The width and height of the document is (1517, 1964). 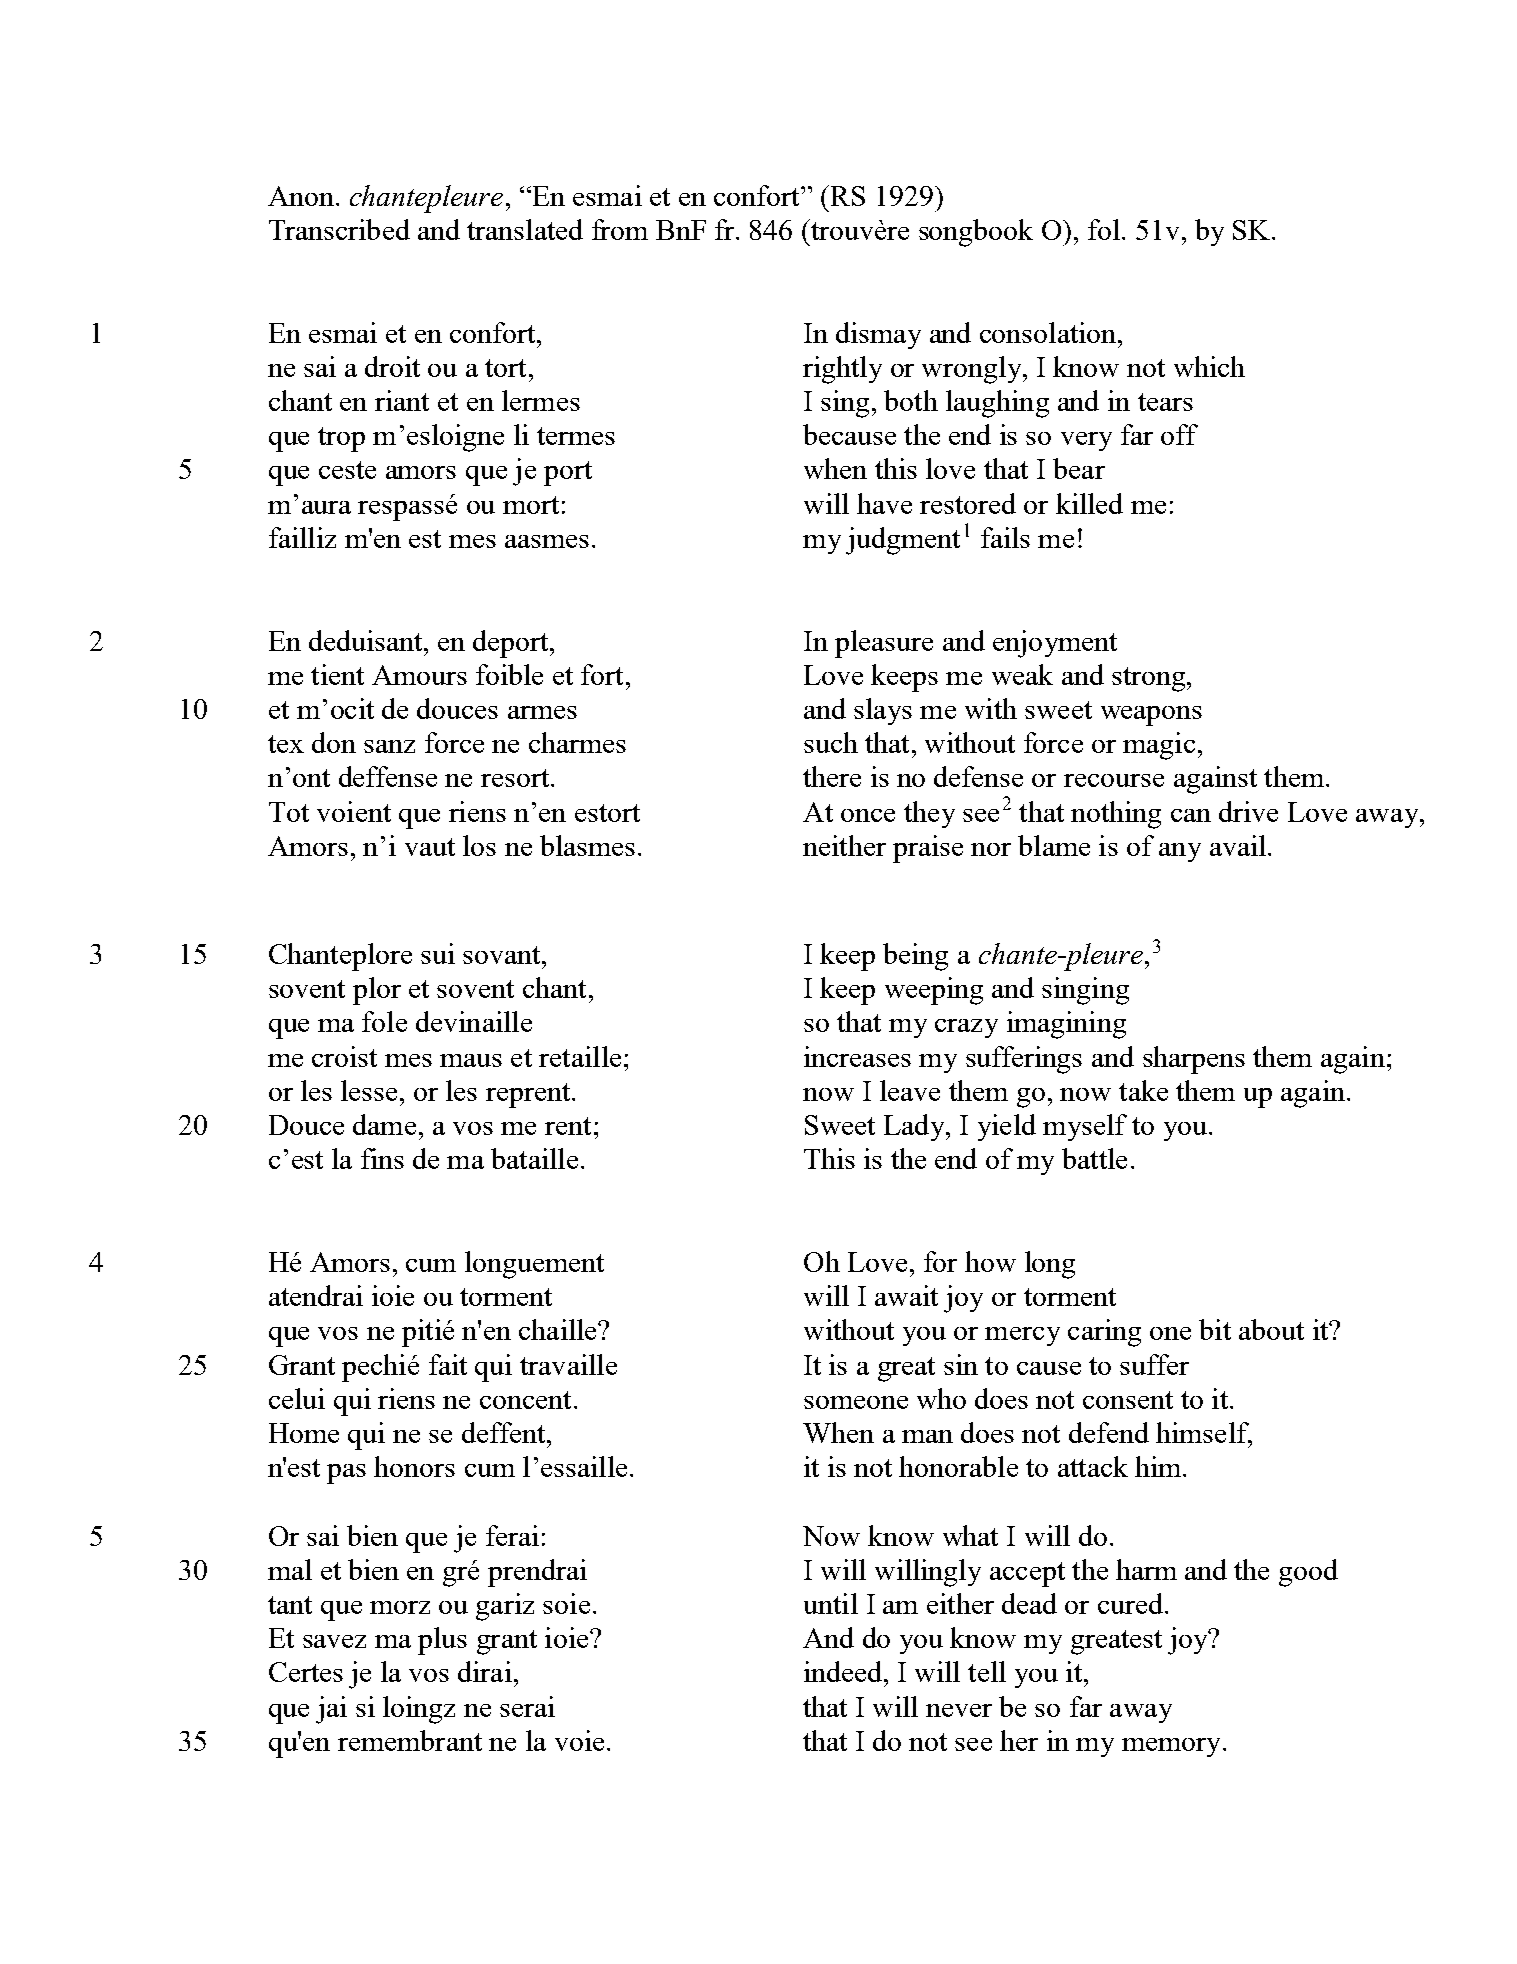 I want to click on which, so click(x=1209, y=366).
